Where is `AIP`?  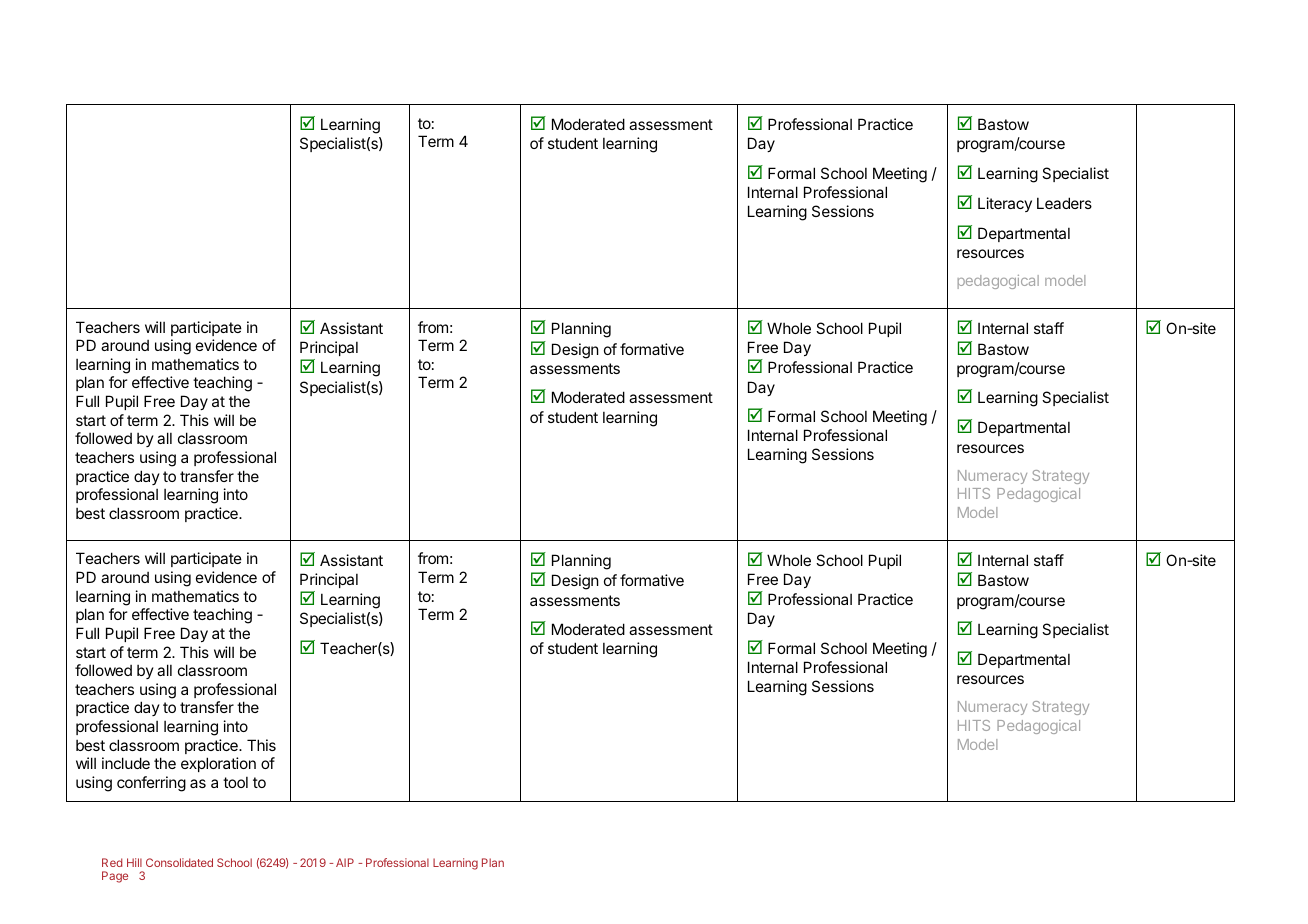
AIP is located at coordinates (345, 862).
